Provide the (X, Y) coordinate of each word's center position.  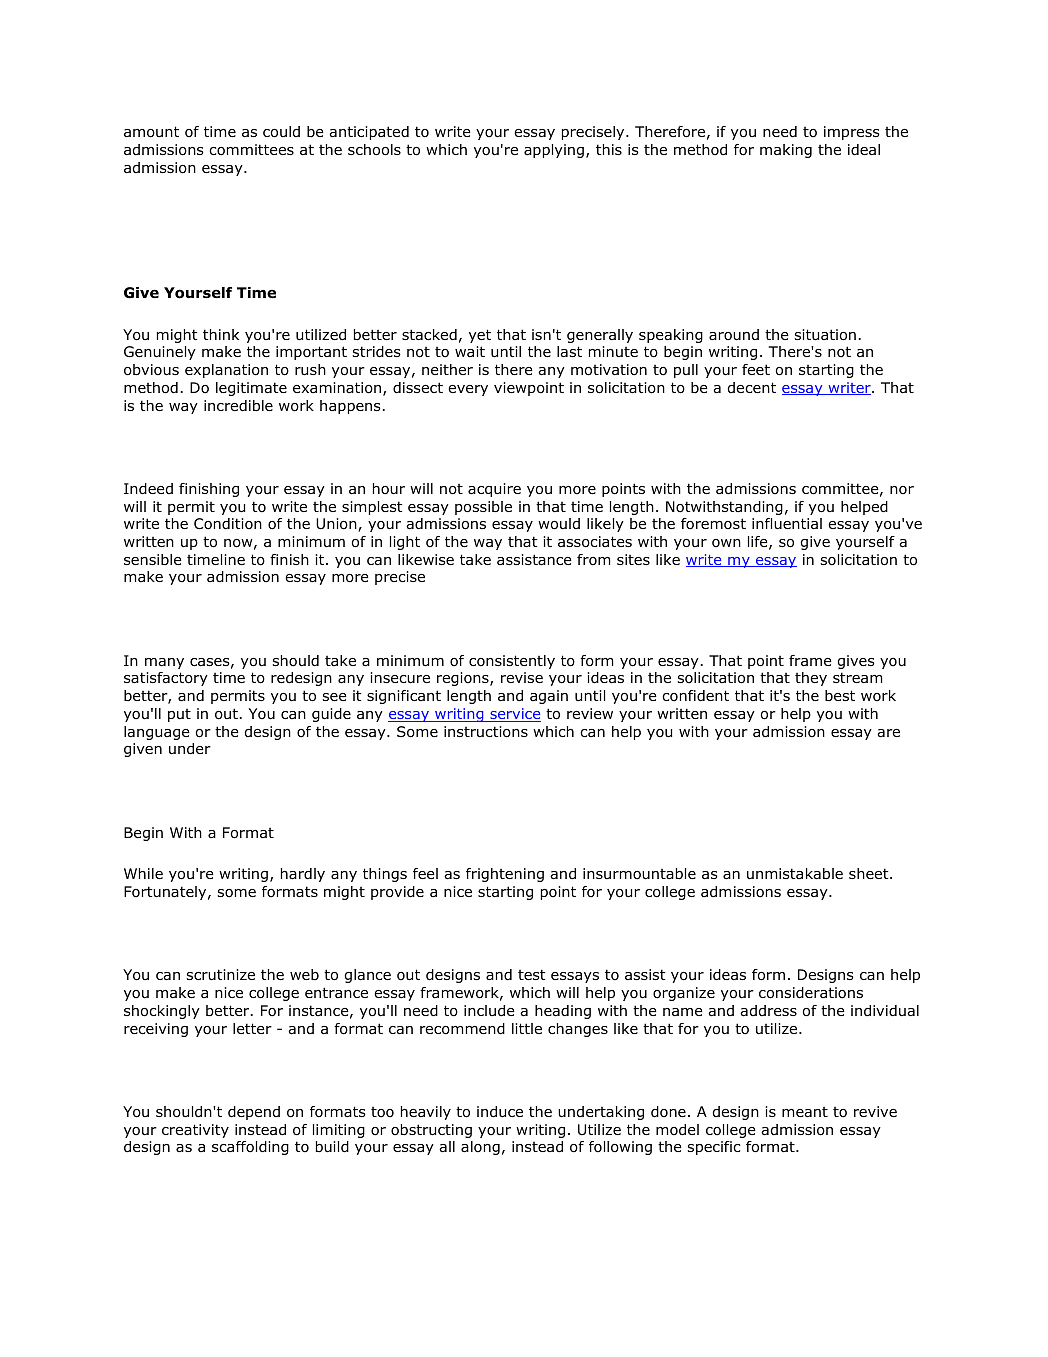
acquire (494, 490)
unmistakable (795, 874)
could (281, 132)
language (157, 733)
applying (554, 151)
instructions (486, 732)
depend (254, 1113)
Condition (228, 524)
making (786, 151)
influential (787, 524)
